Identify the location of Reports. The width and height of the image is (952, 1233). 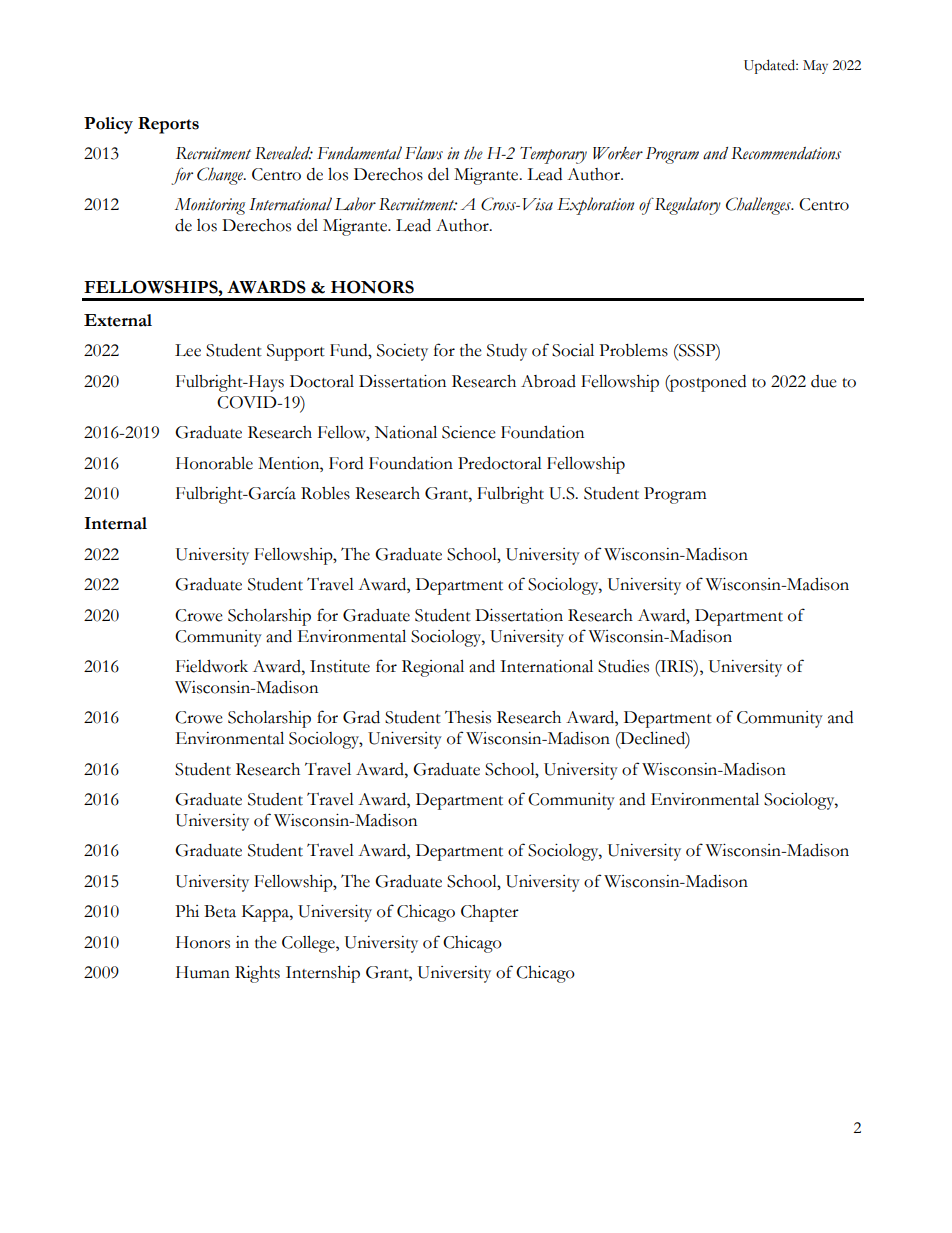
(168, 125).
